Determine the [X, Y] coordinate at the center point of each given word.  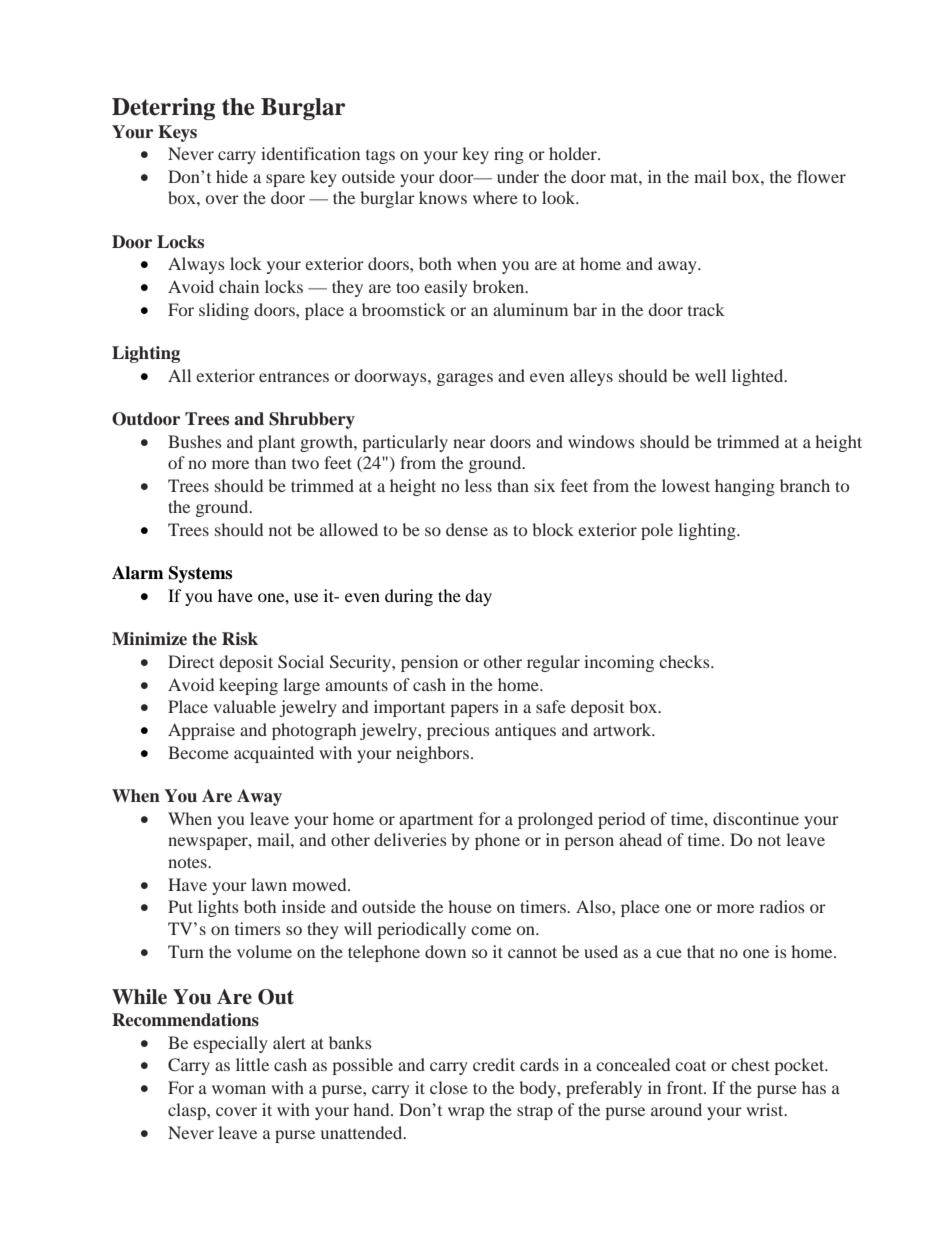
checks [685, 661]
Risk [240, 638]
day [478, 597]
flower [821, 176]
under [518, 176]
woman [239, 1089]
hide [232, 176]
